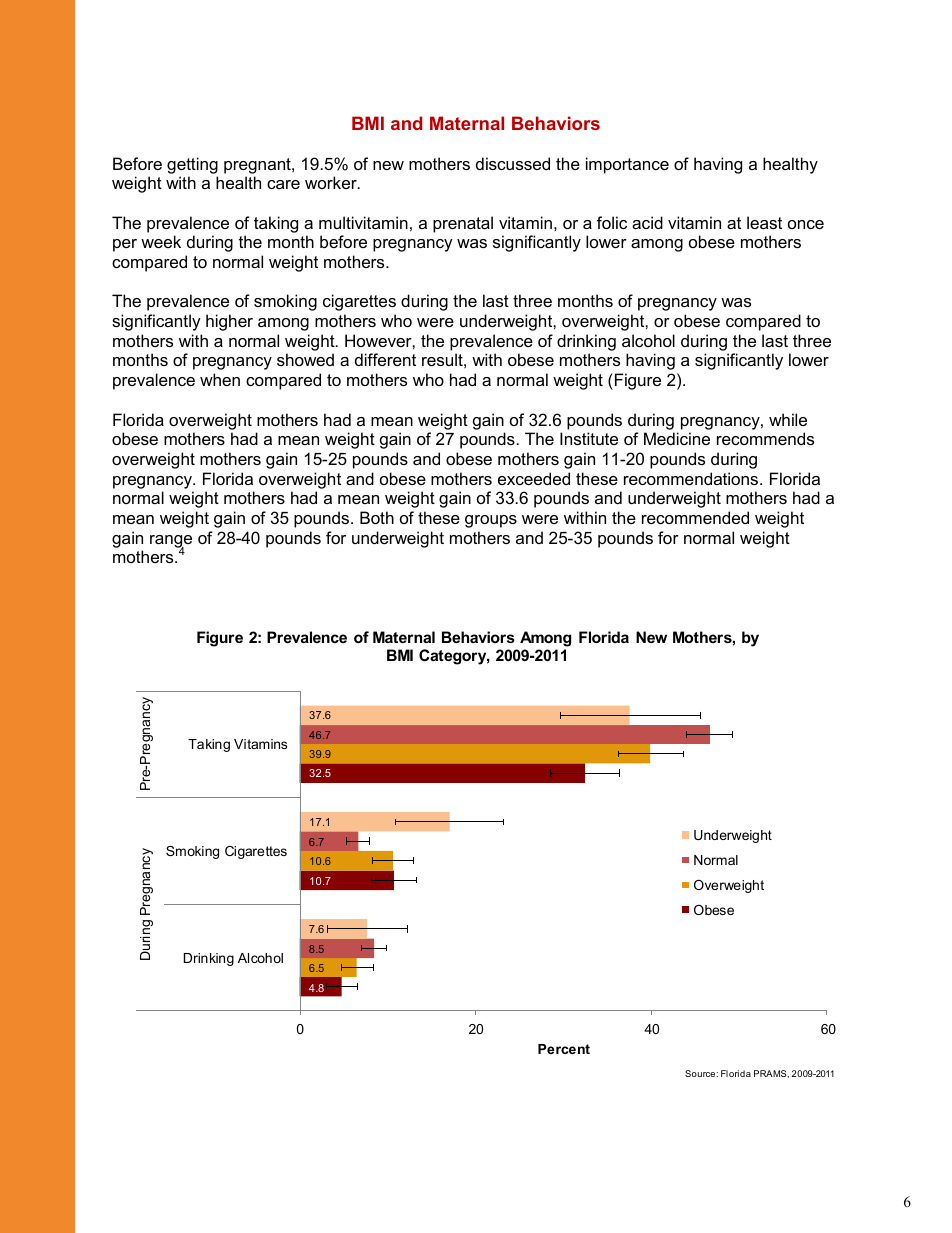 This image has height=1233, width=952. I want to click on recommended, so click(695, 517).
